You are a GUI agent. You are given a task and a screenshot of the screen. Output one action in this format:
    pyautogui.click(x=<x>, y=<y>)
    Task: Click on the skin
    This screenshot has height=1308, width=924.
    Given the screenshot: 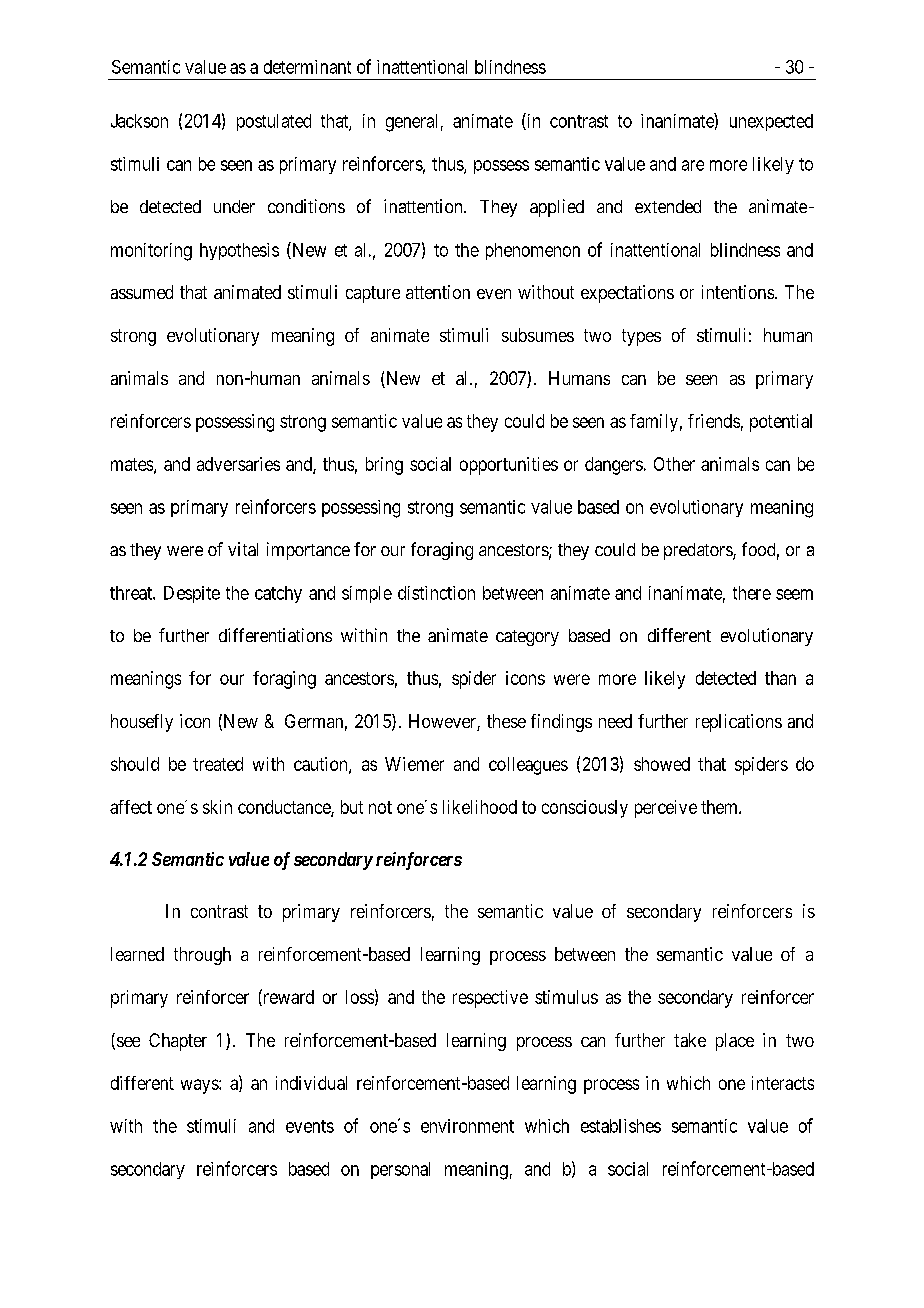 What is the action you would take?
    pyautogui.click(x=217, y=807)
